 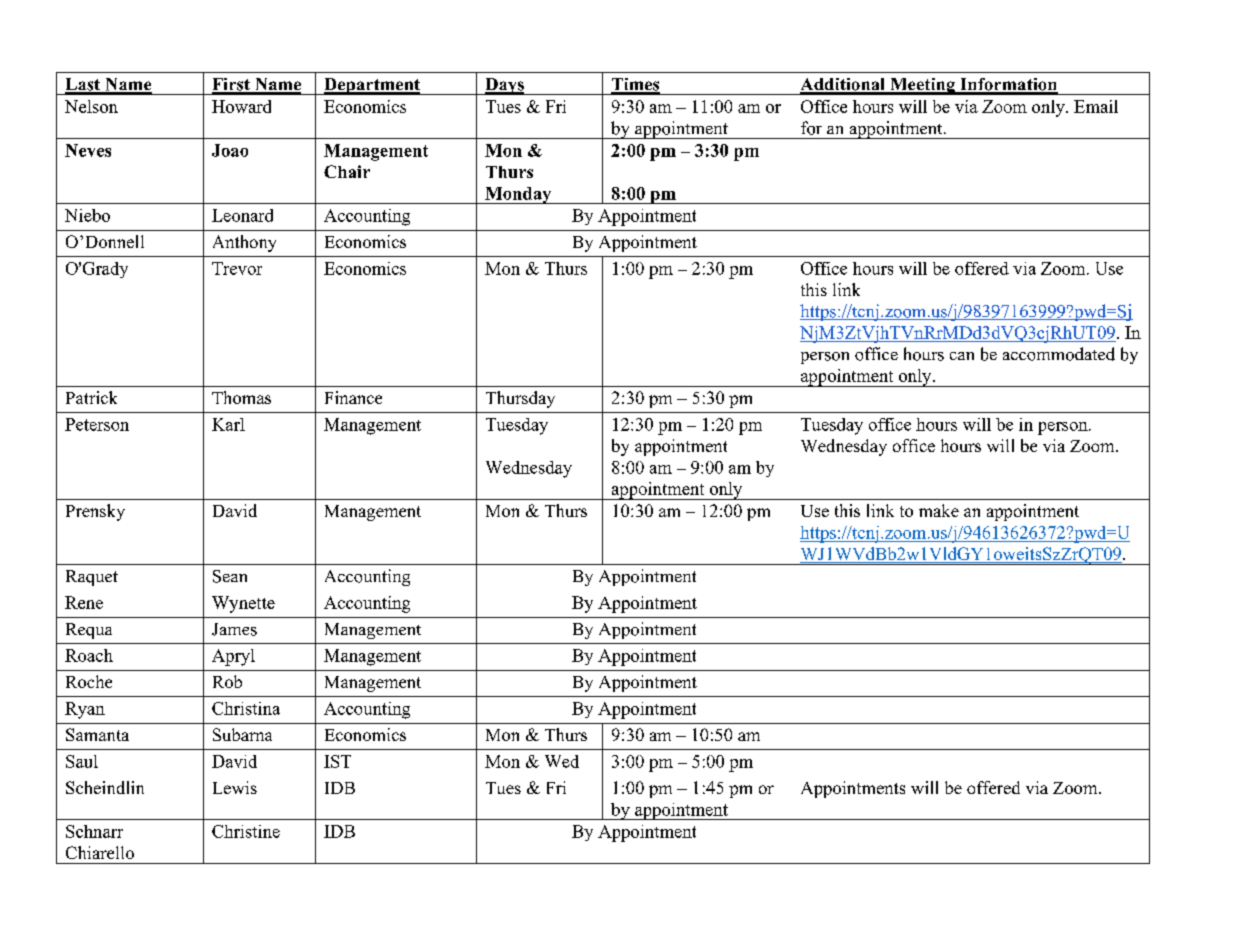 What do you see at coordinates (962, 356) in the document?
I see `can` at bounding box center [962, 356].
